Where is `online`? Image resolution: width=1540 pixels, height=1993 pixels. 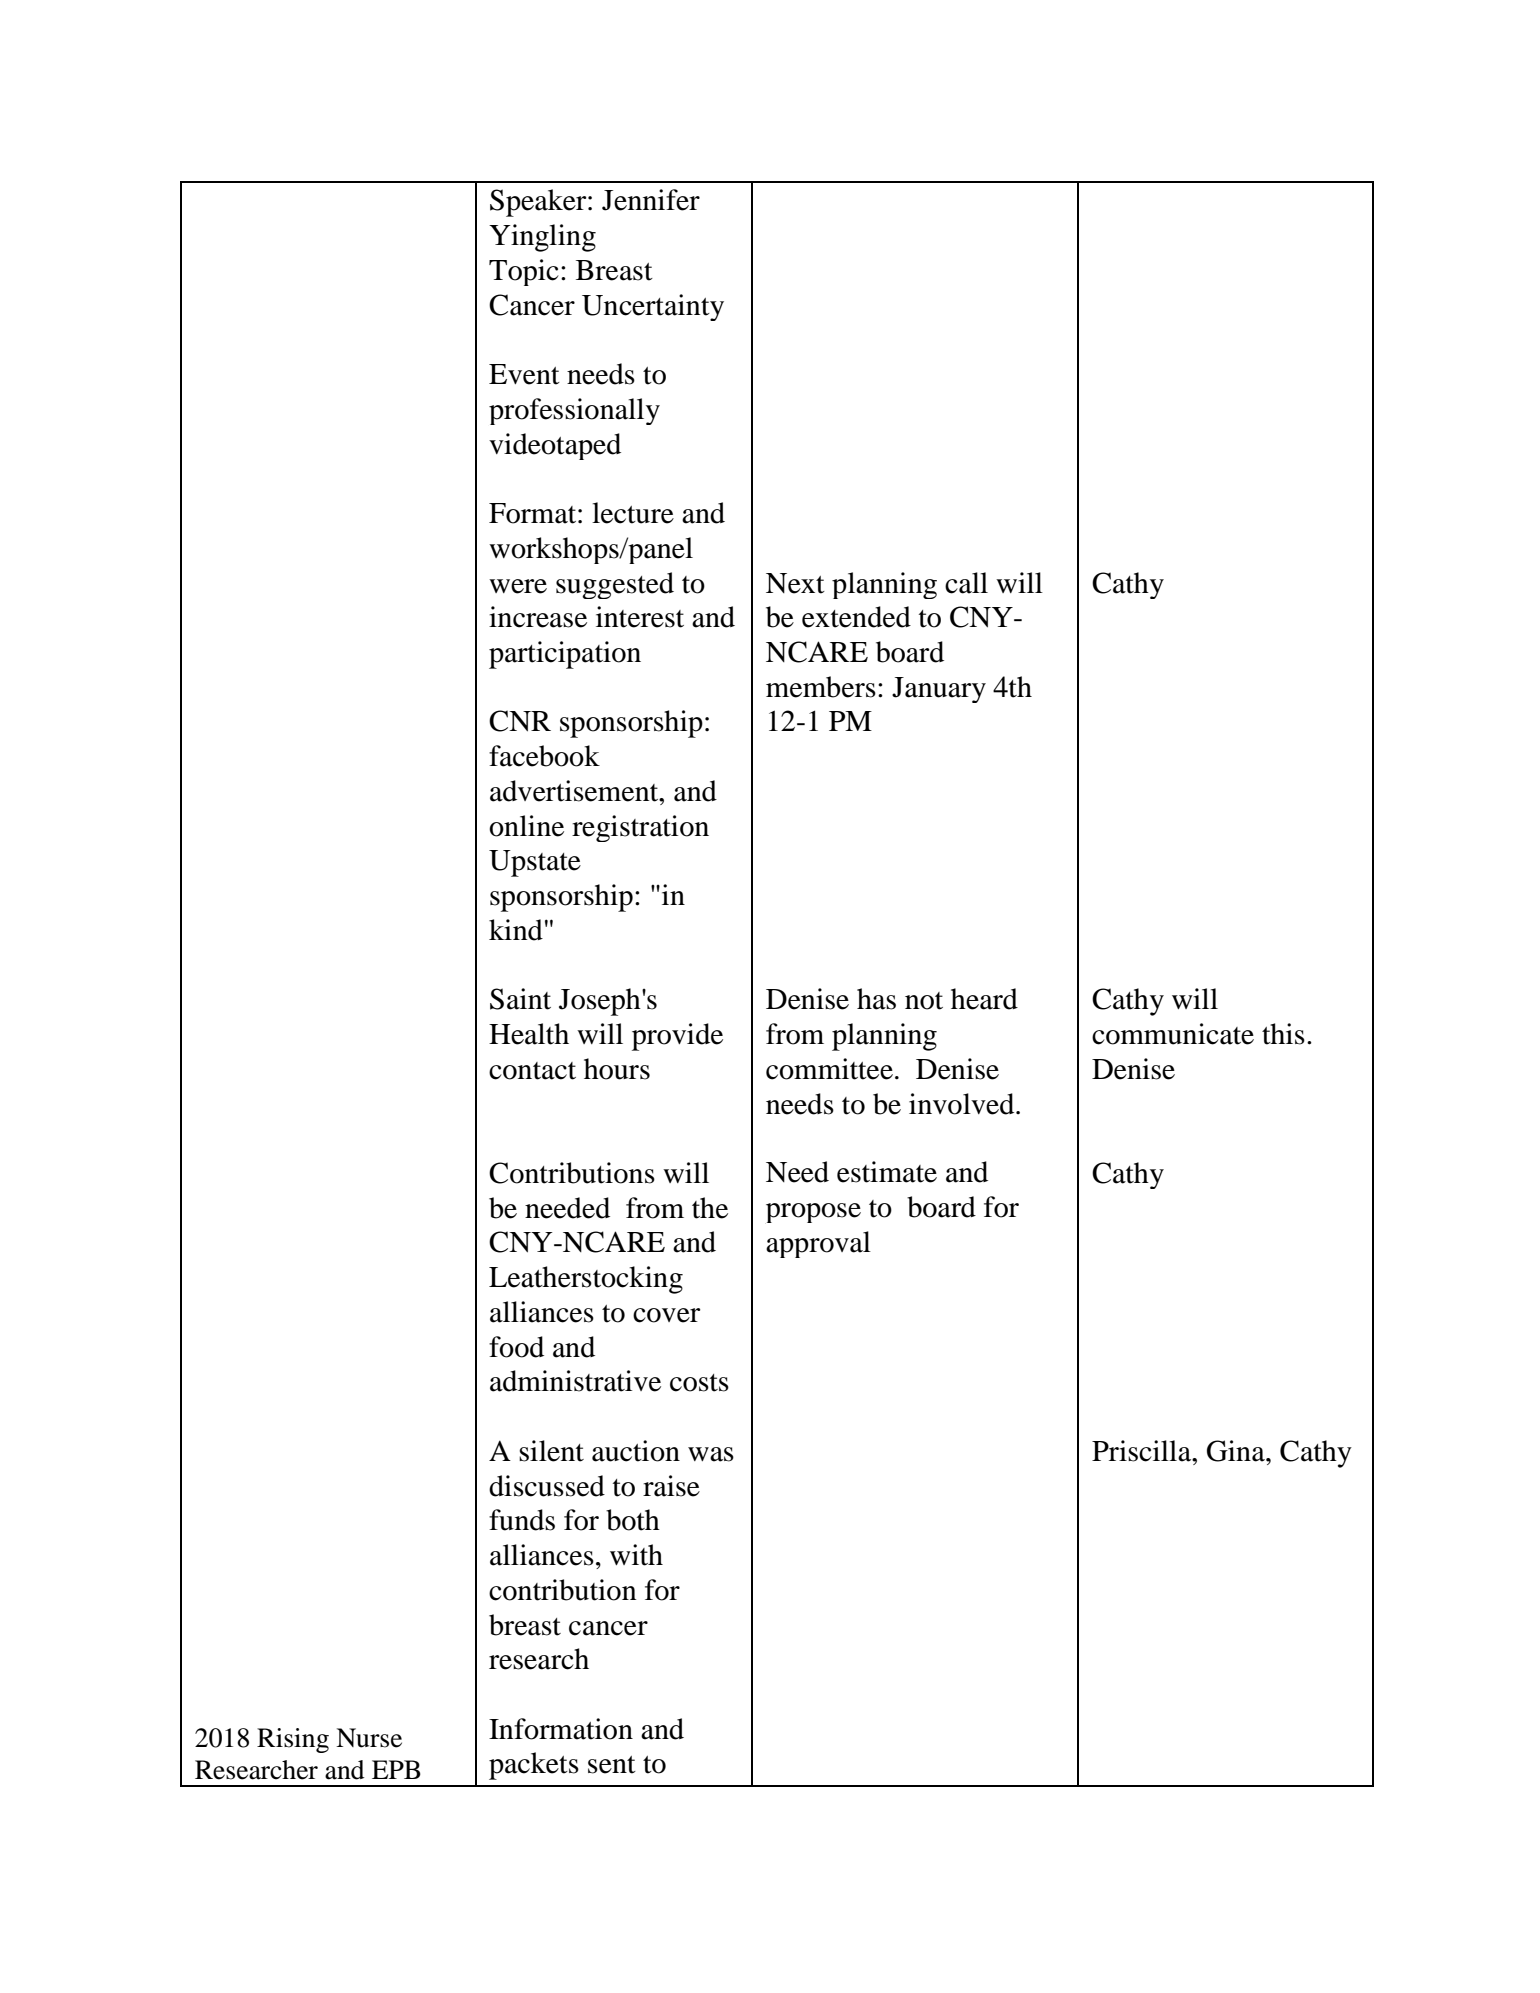
online is located at coordinates (526, 826).
